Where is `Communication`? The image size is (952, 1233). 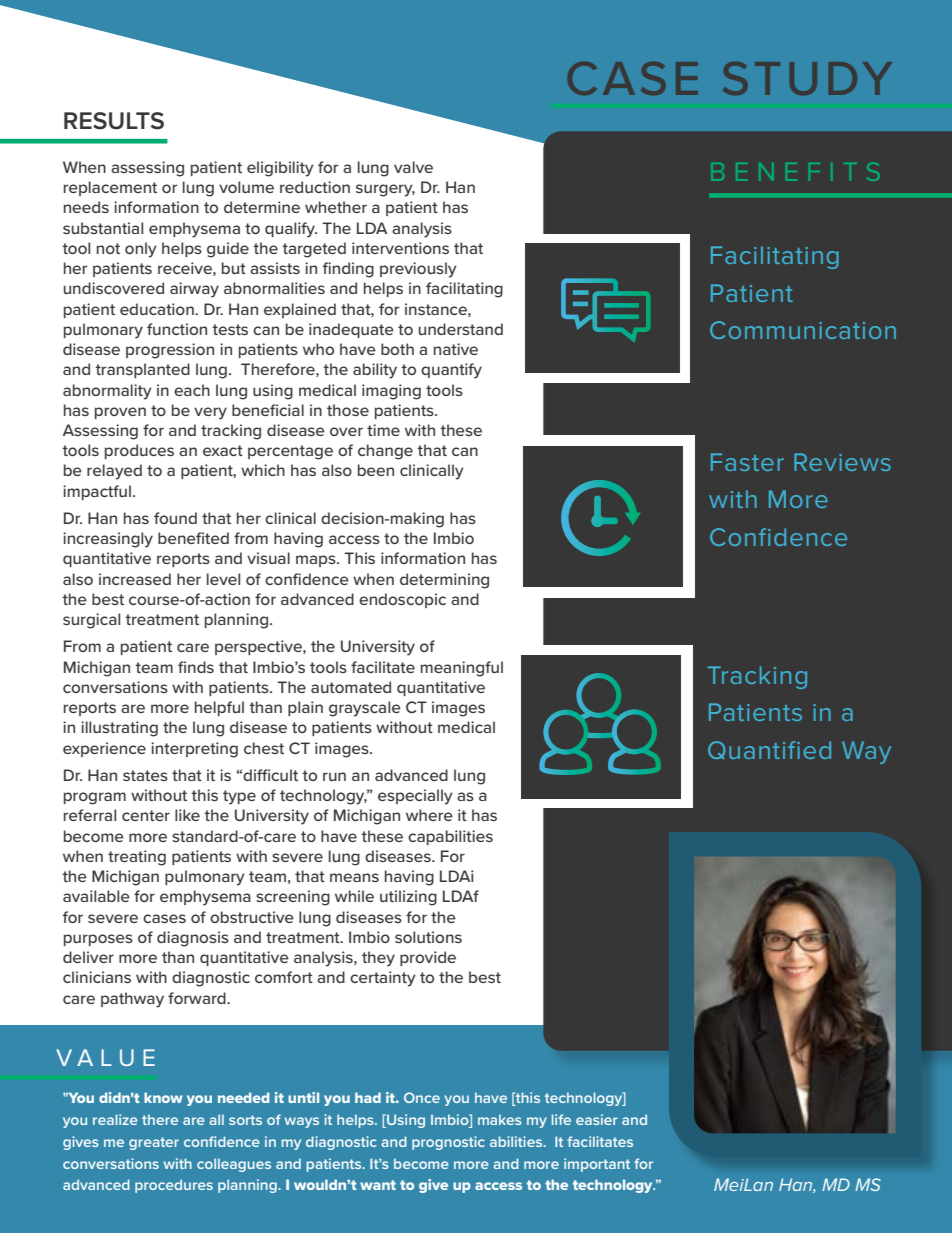
Communication is located at coordinates (803, 330).
